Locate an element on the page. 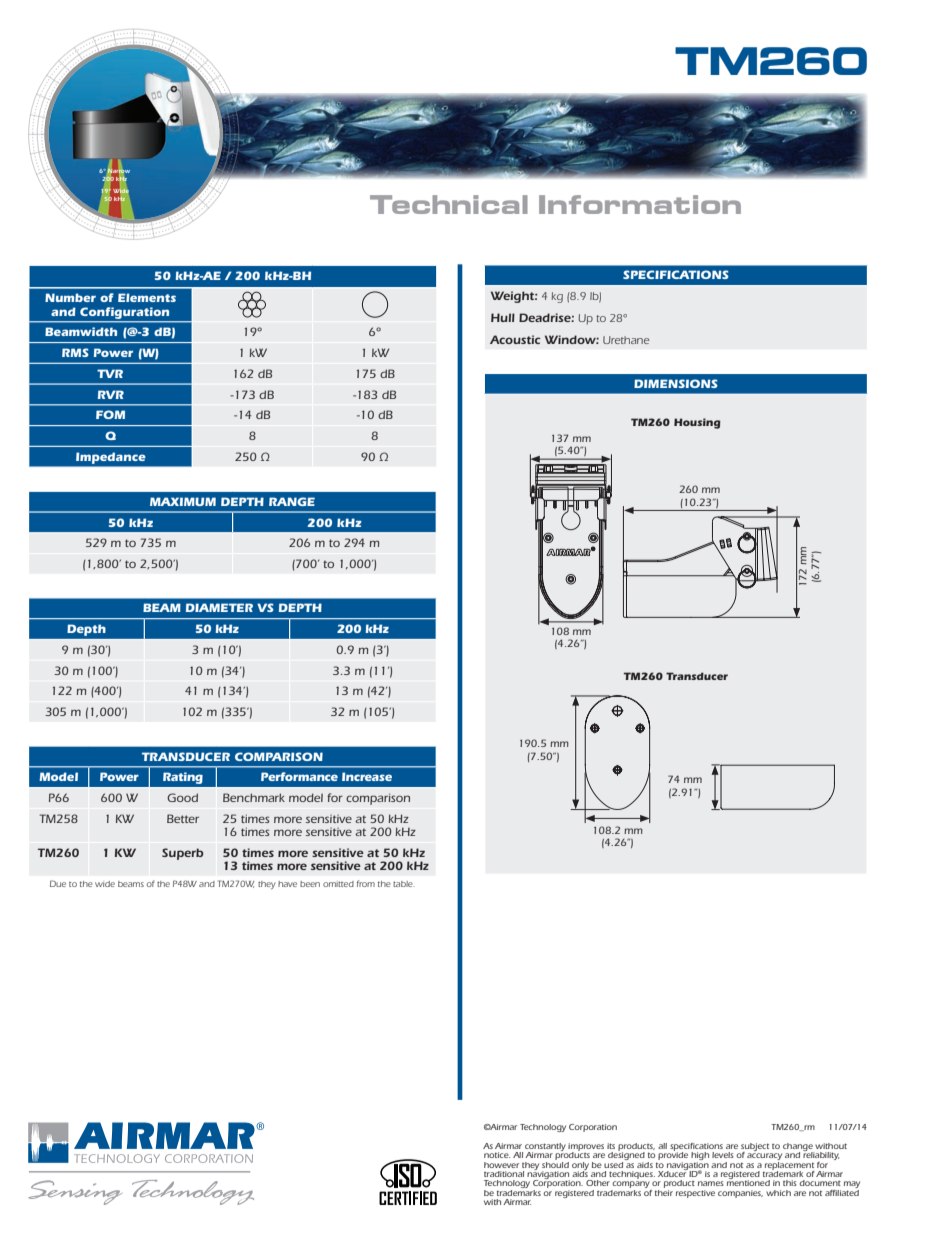  Technical is located at coordinates (449, 204).
